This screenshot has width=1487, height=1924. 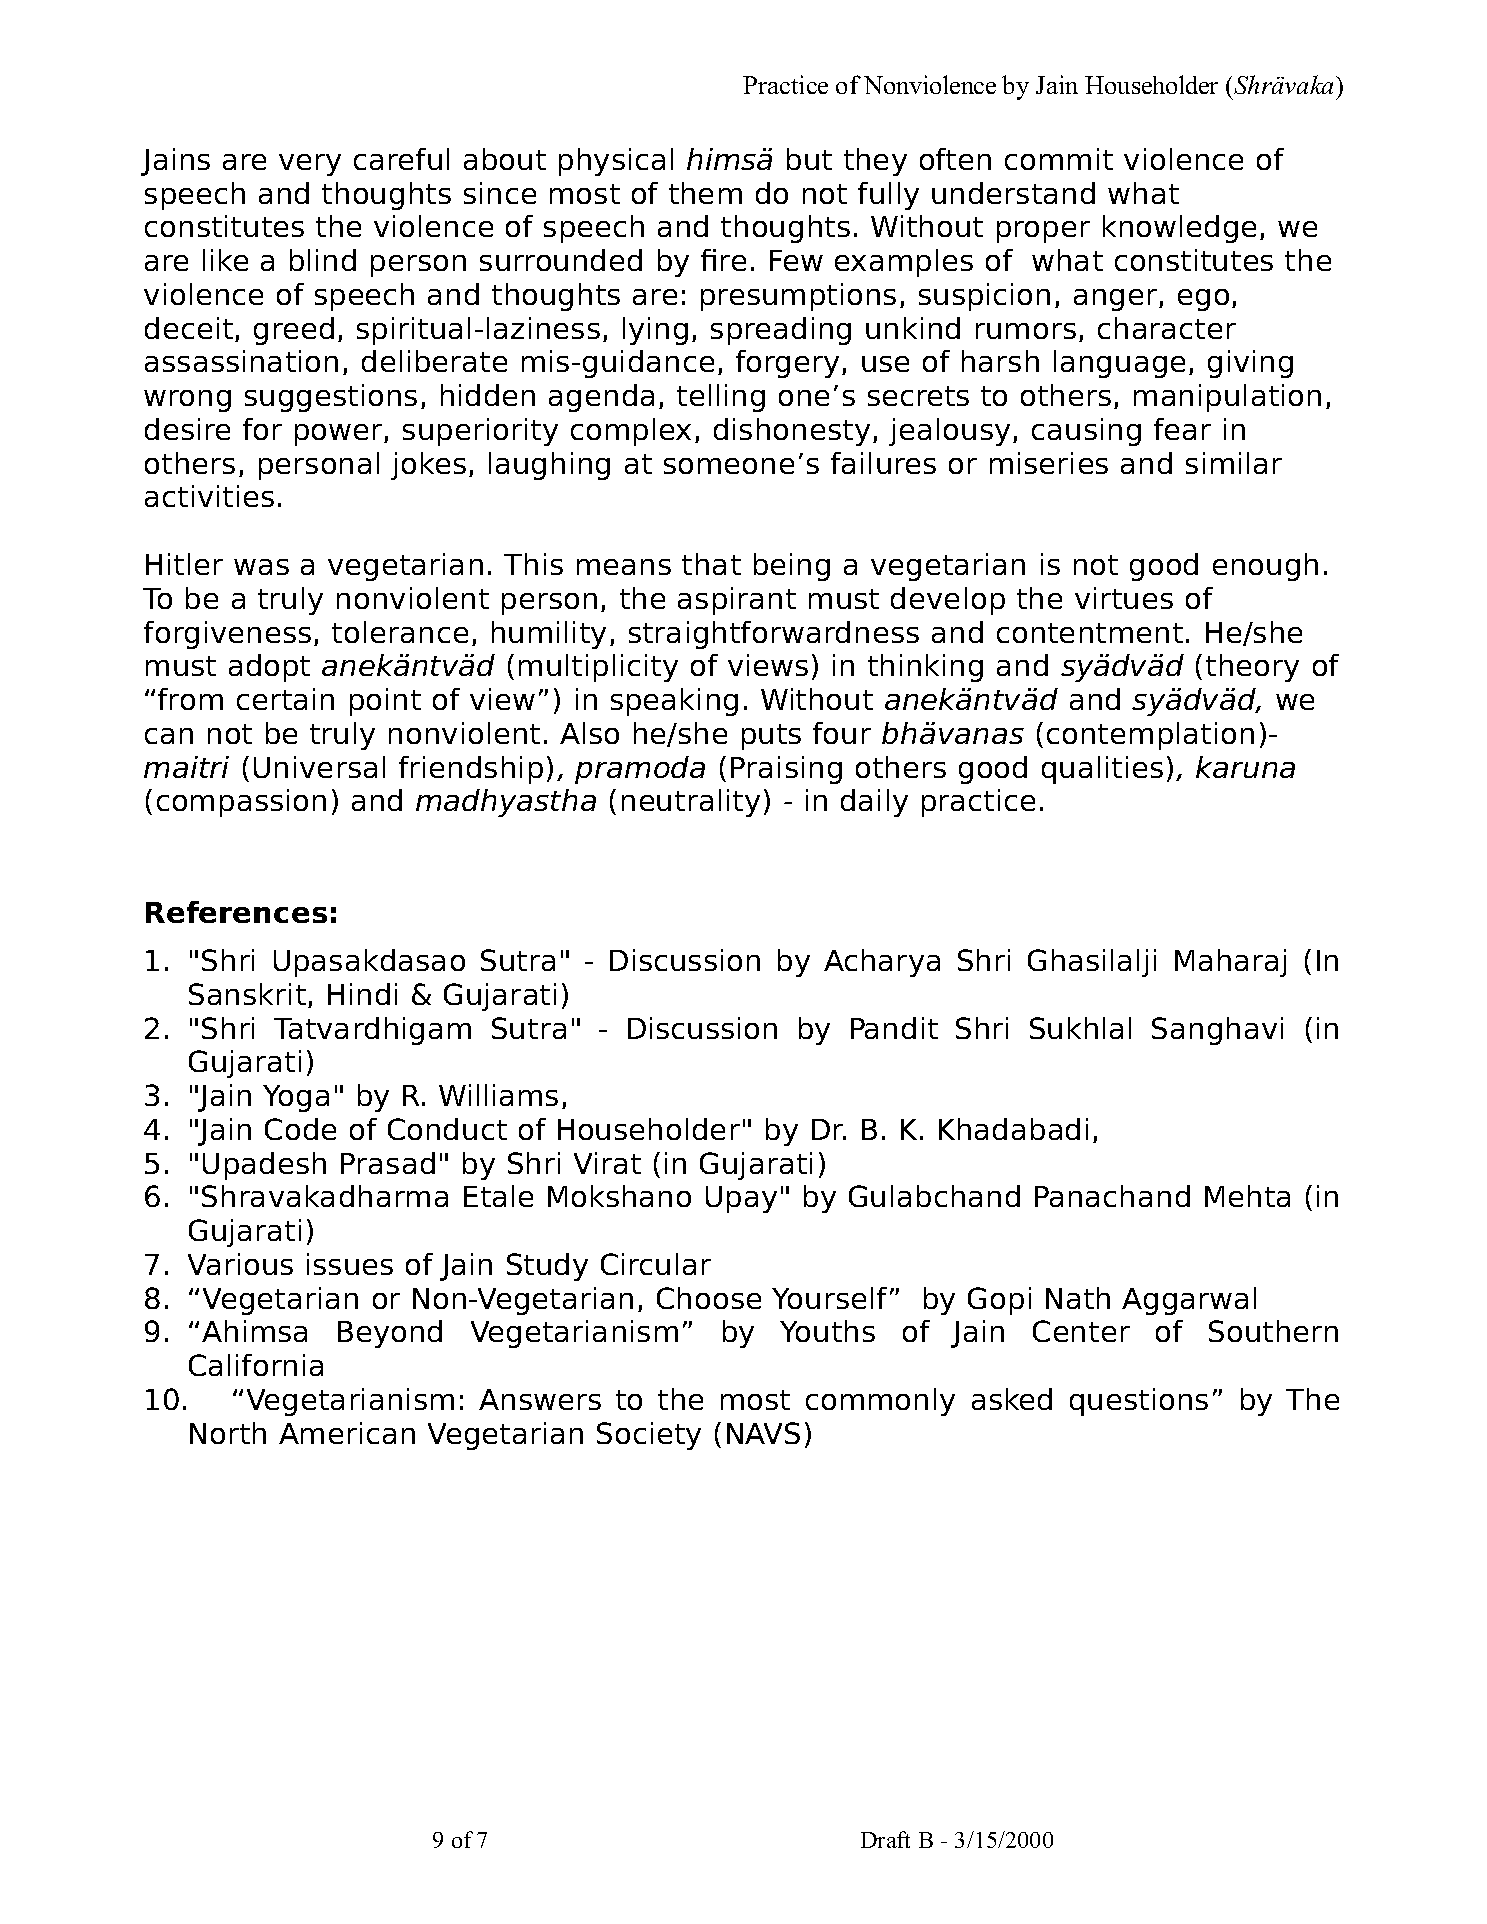 What do you see at coordinates (347, 1433) in the screenshot?
I see `American` at bounding box center [347, 1433].
